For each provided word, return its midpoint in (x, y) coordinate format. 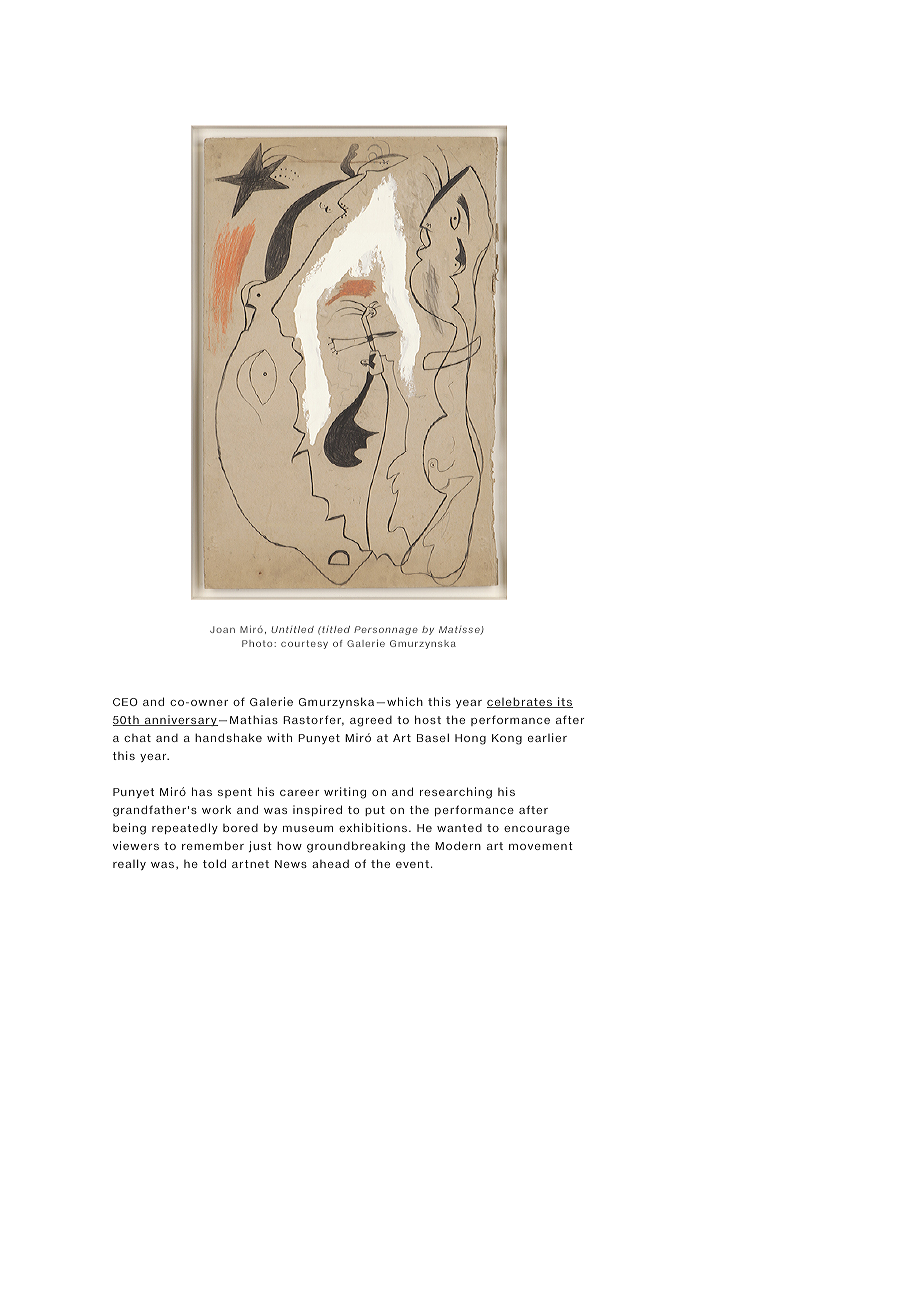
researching (456, 793)
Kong (507, 739)
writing (345, 793)
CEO (125, 702)
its (564, 702)
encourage (537, 830)
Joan (222, 629)
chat (137, 738)
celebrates (520, 702)
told (214, 863)
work (216, 809)
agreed (371, 721)
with (279, 737)
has (202, 791)
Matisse (460, 630)
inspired (317, 810)
